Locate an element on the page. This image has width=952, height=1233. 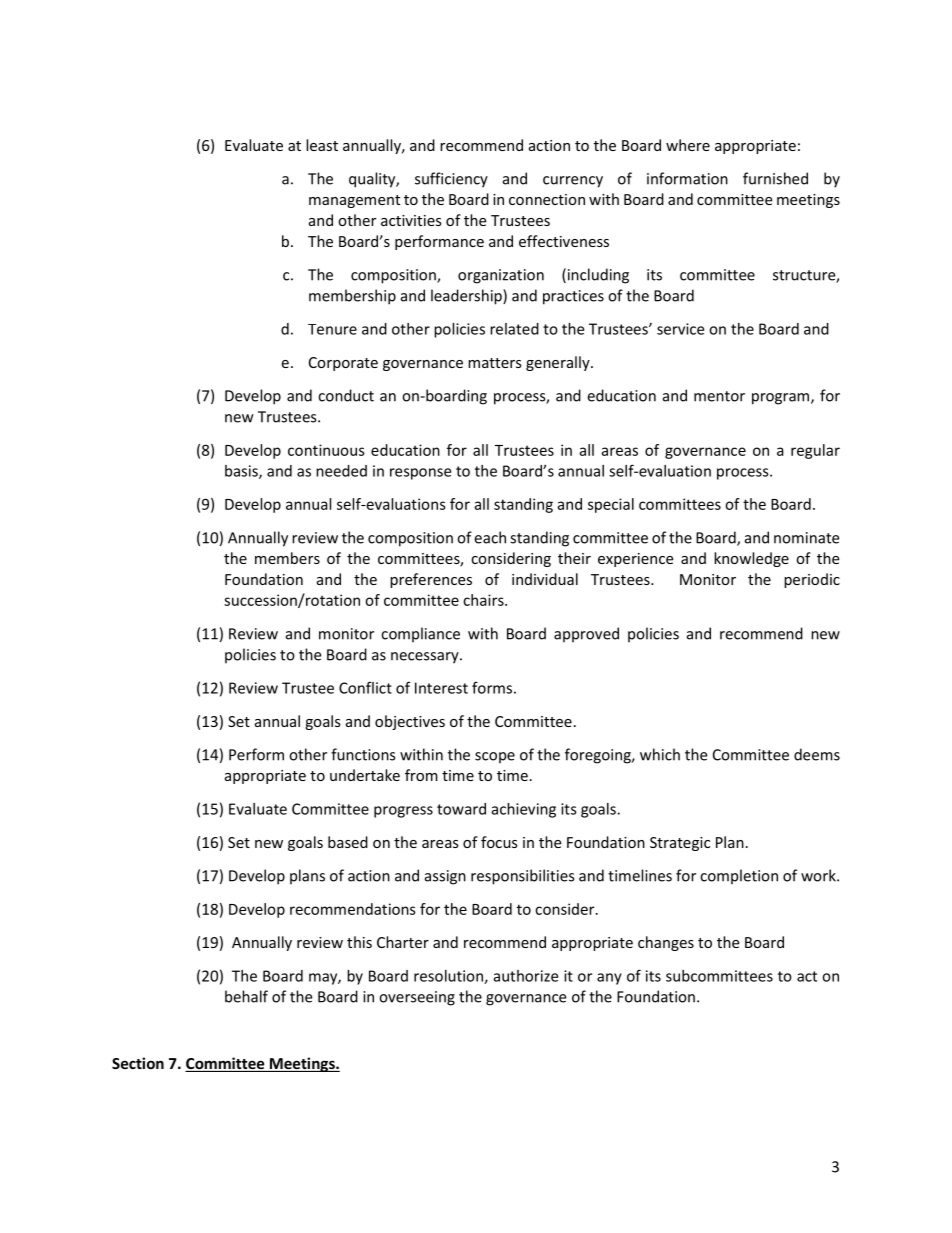
Conflict is located at coordinates (365, 687).
